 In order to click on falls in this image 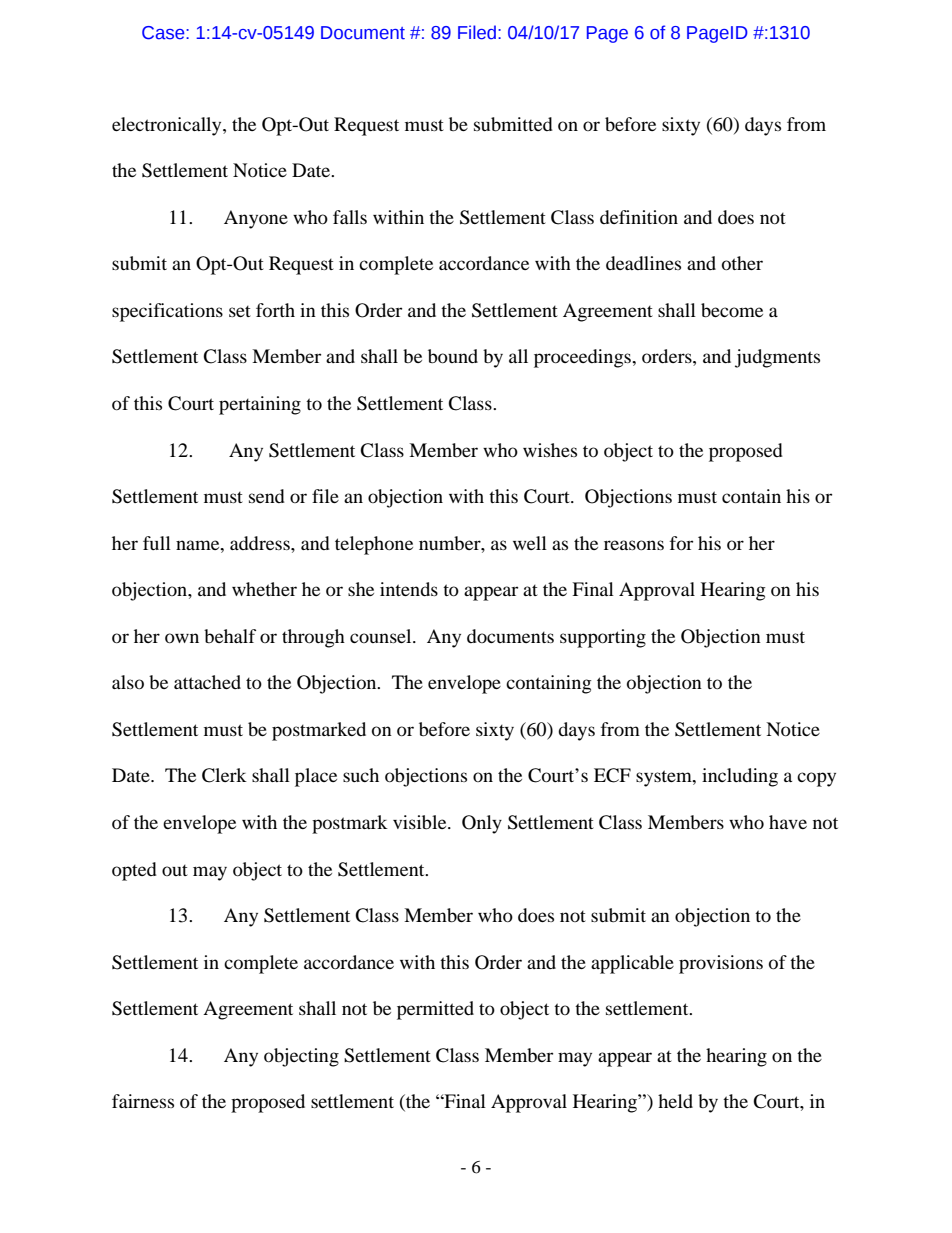, I will do `click(350, 217)`.
